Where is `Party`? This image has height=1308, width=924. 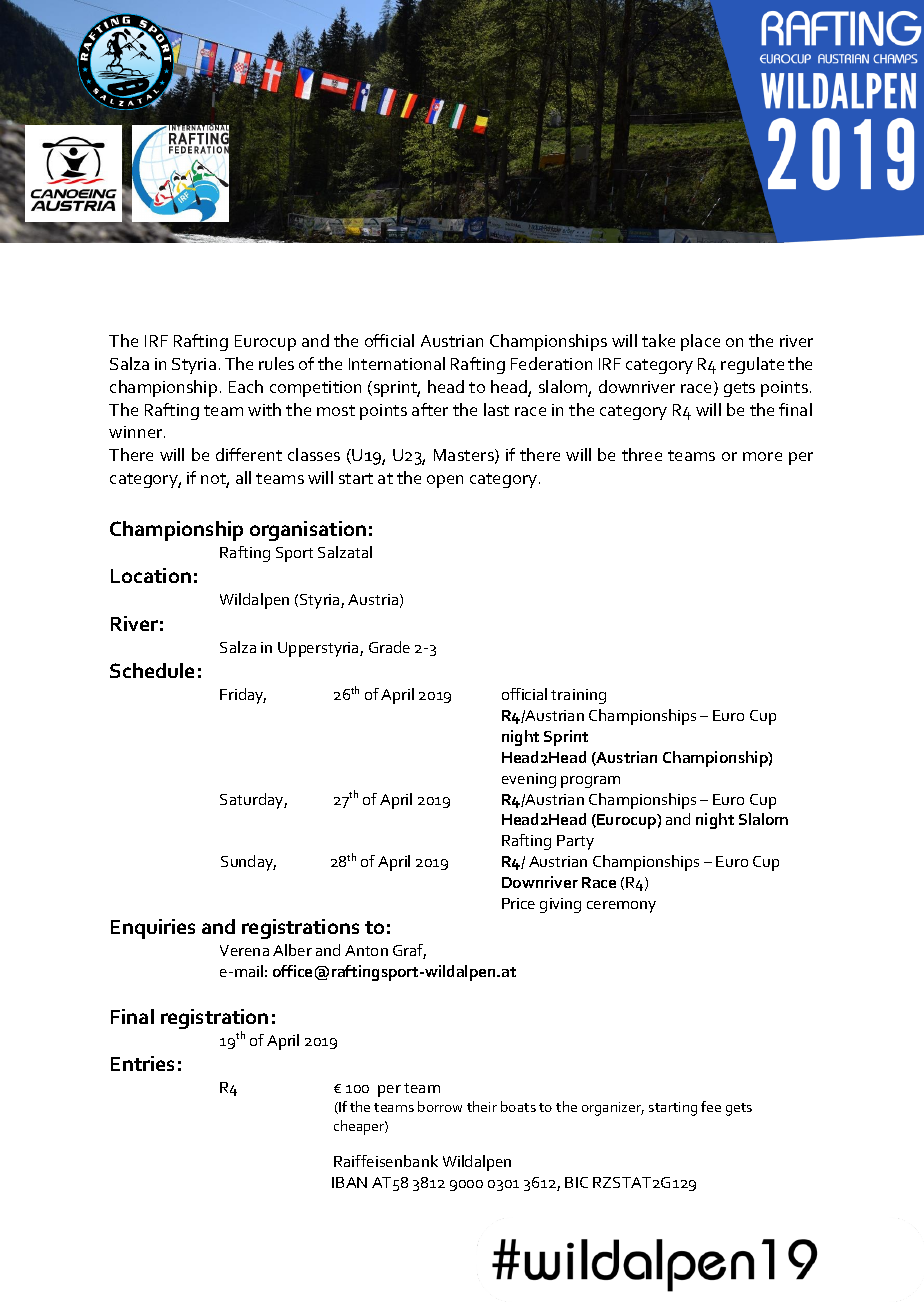
Party is located at coordinates (575, 842).
